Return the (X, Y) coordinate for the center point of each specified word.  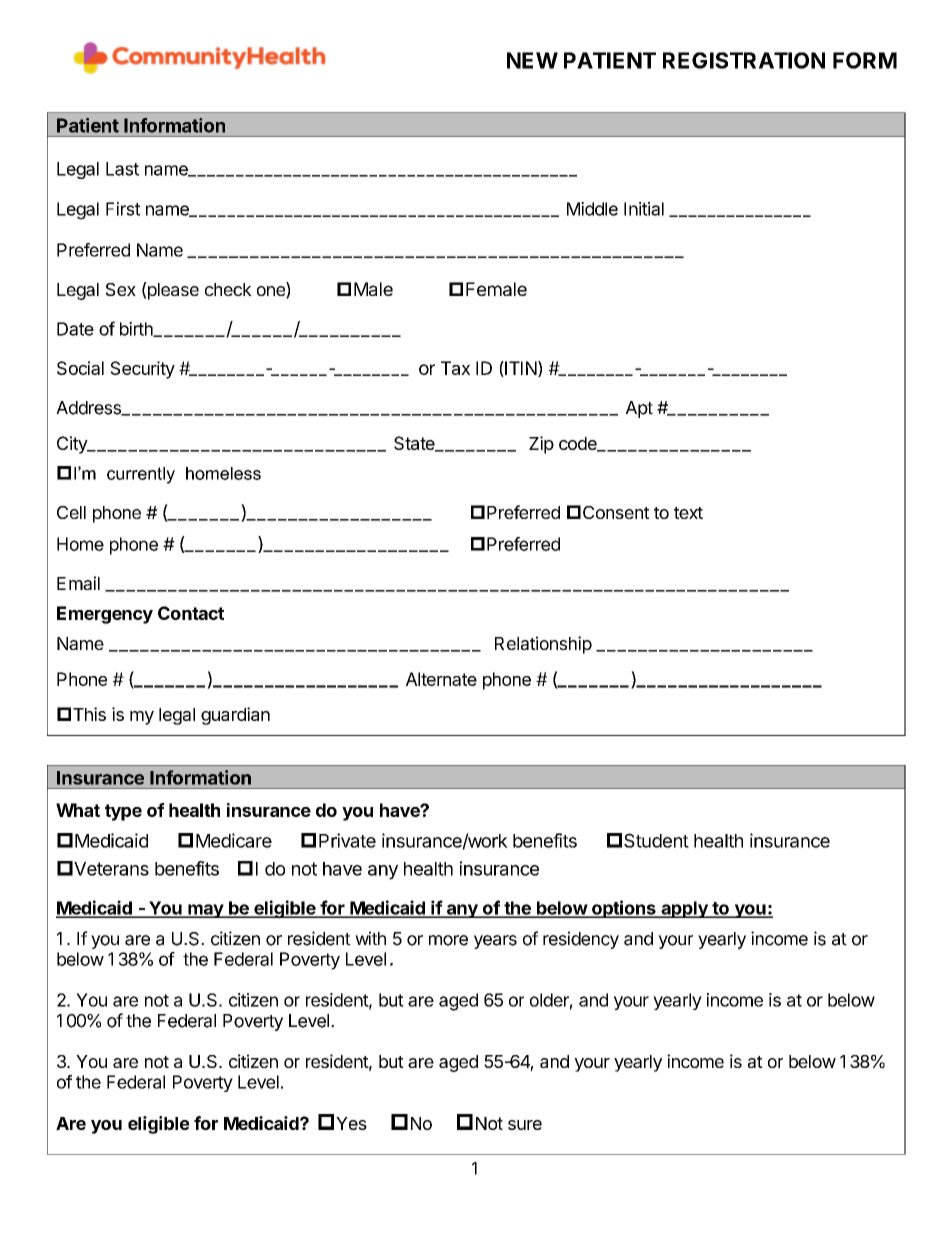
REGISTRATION (744, 60)
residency (581, 940)
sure (525, 1125)
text (688, 513)
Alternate (441, 679)
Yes (351, 1123)
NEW (532, 60)
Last (122, 169)
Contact (191, 613)
